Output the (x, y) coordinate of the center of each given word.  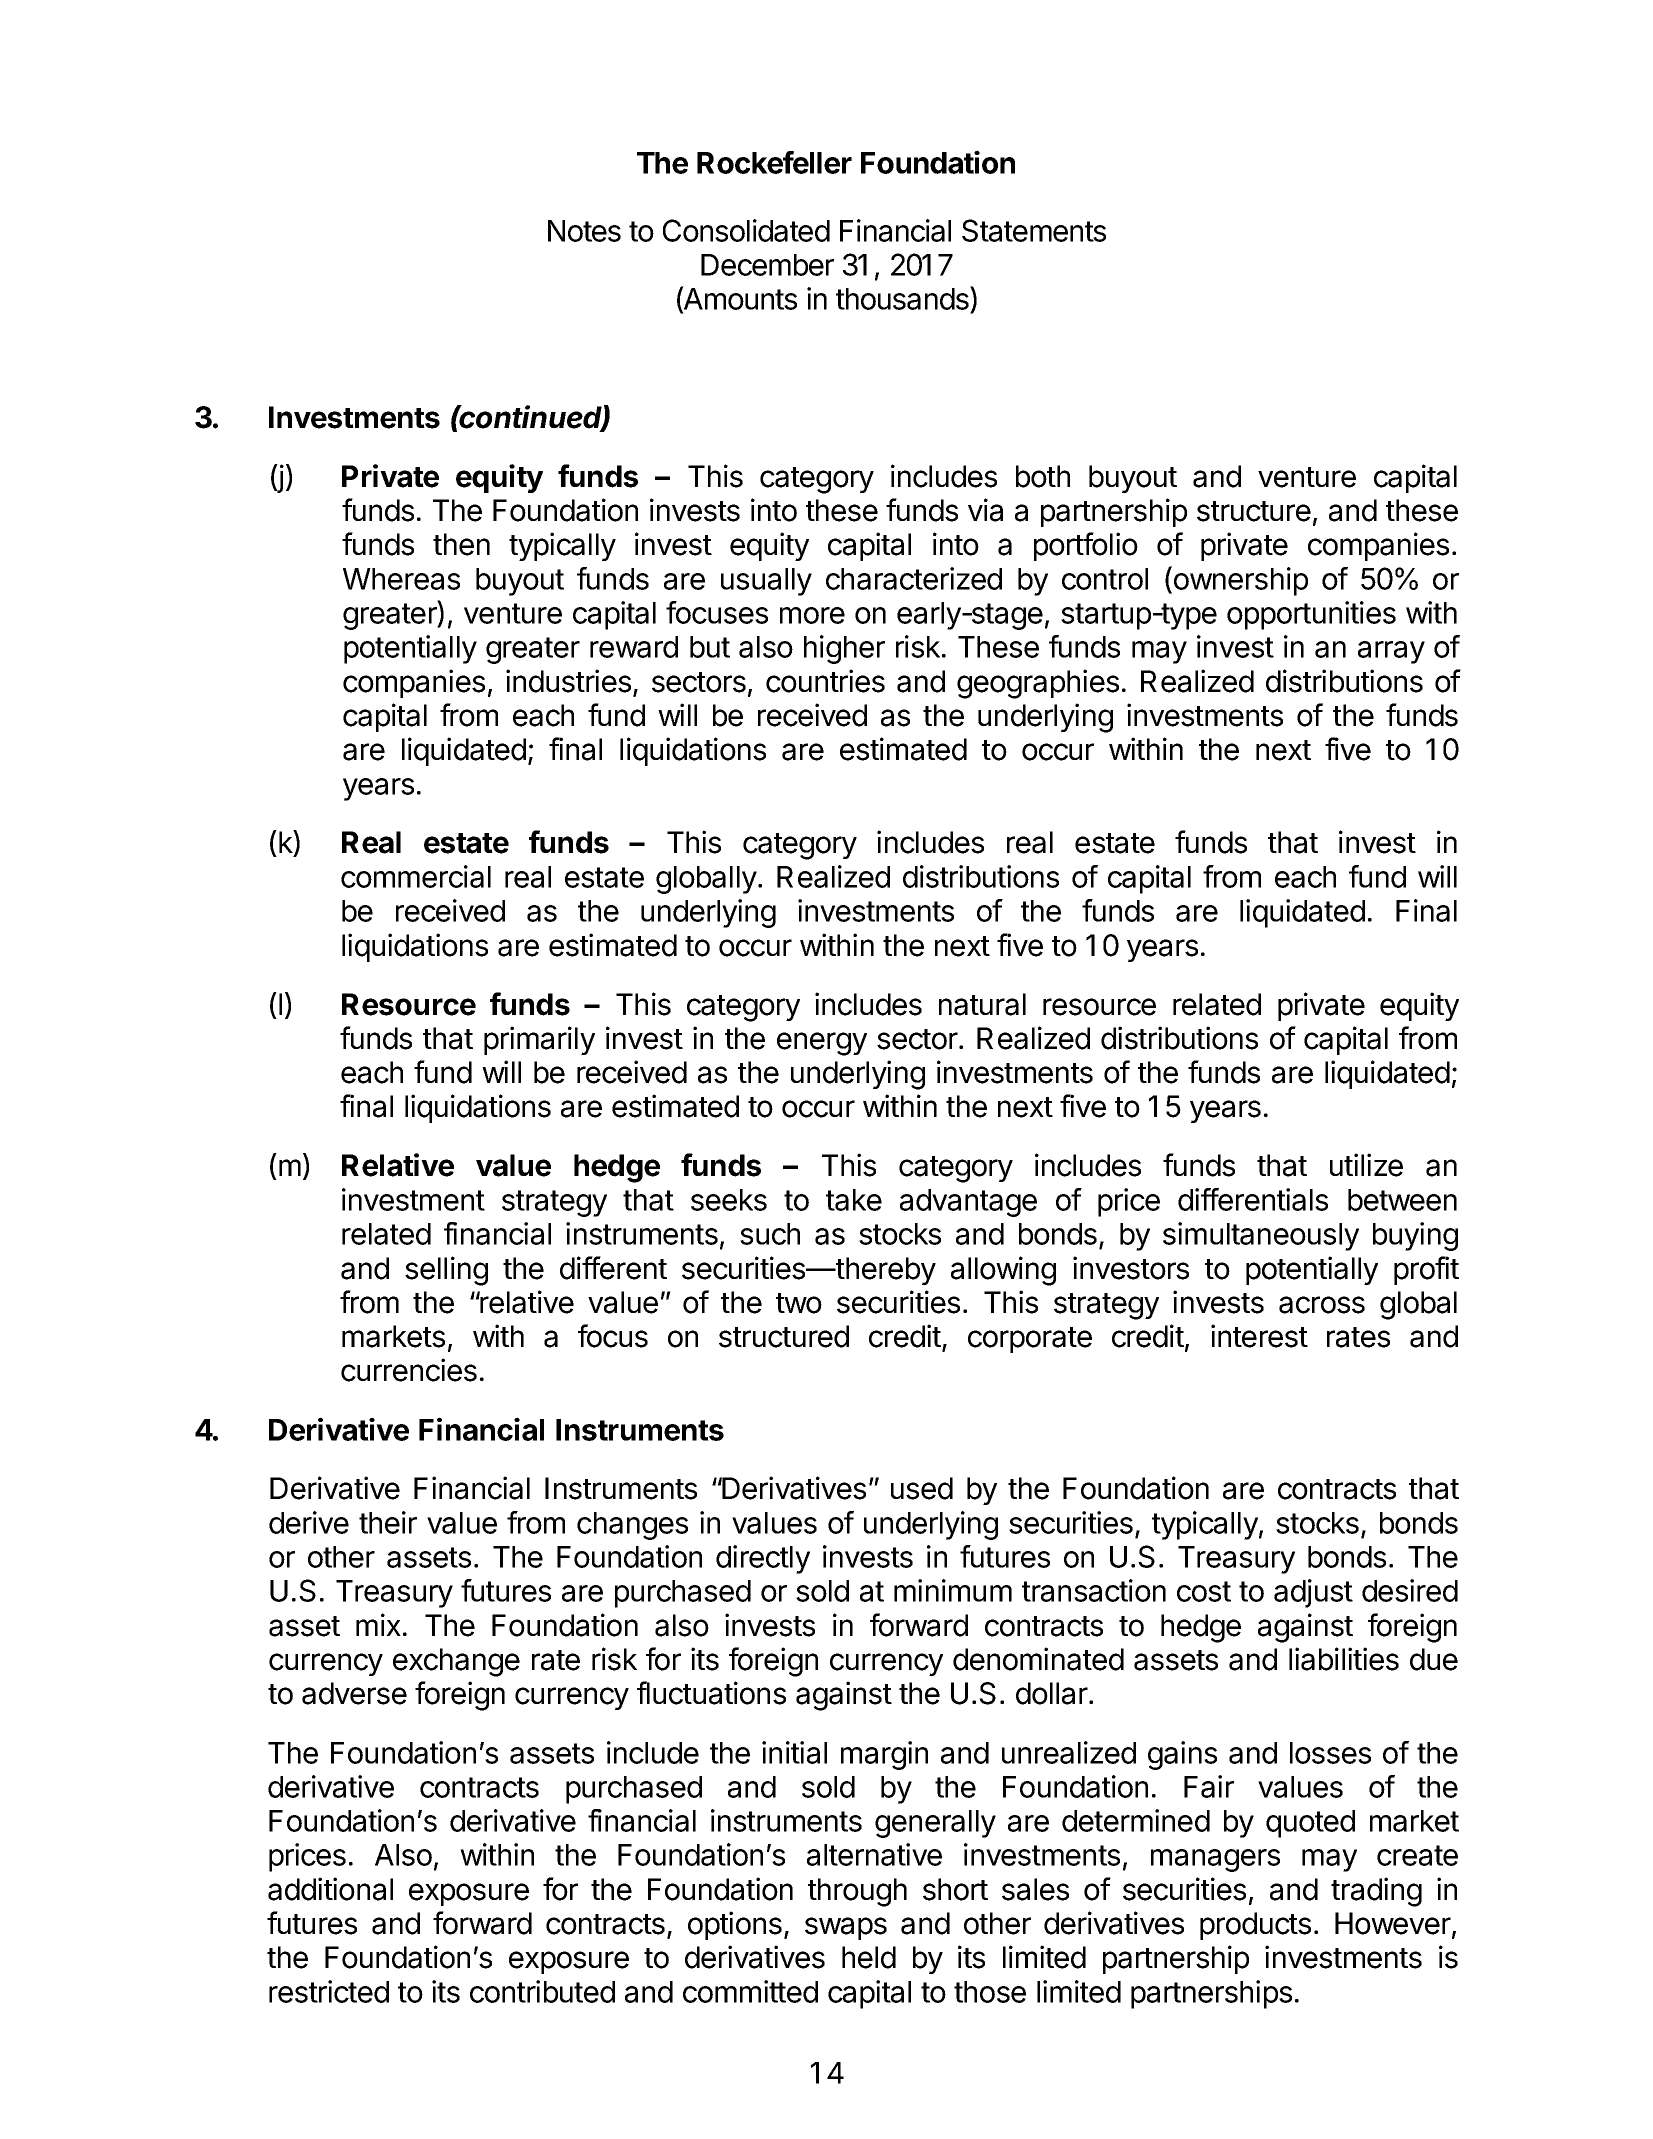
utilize (1366, 1165)
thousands (903, 299)
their (388, 1522)
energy (822, 1044)
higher (844, 649)
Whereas (401, 579)
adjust (1313, 1593)
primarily (539, 1040)
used (922, 1488)
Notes (584, 231)
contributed (542, 1991)
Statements (1034, 230)
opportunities (1311, 615)
